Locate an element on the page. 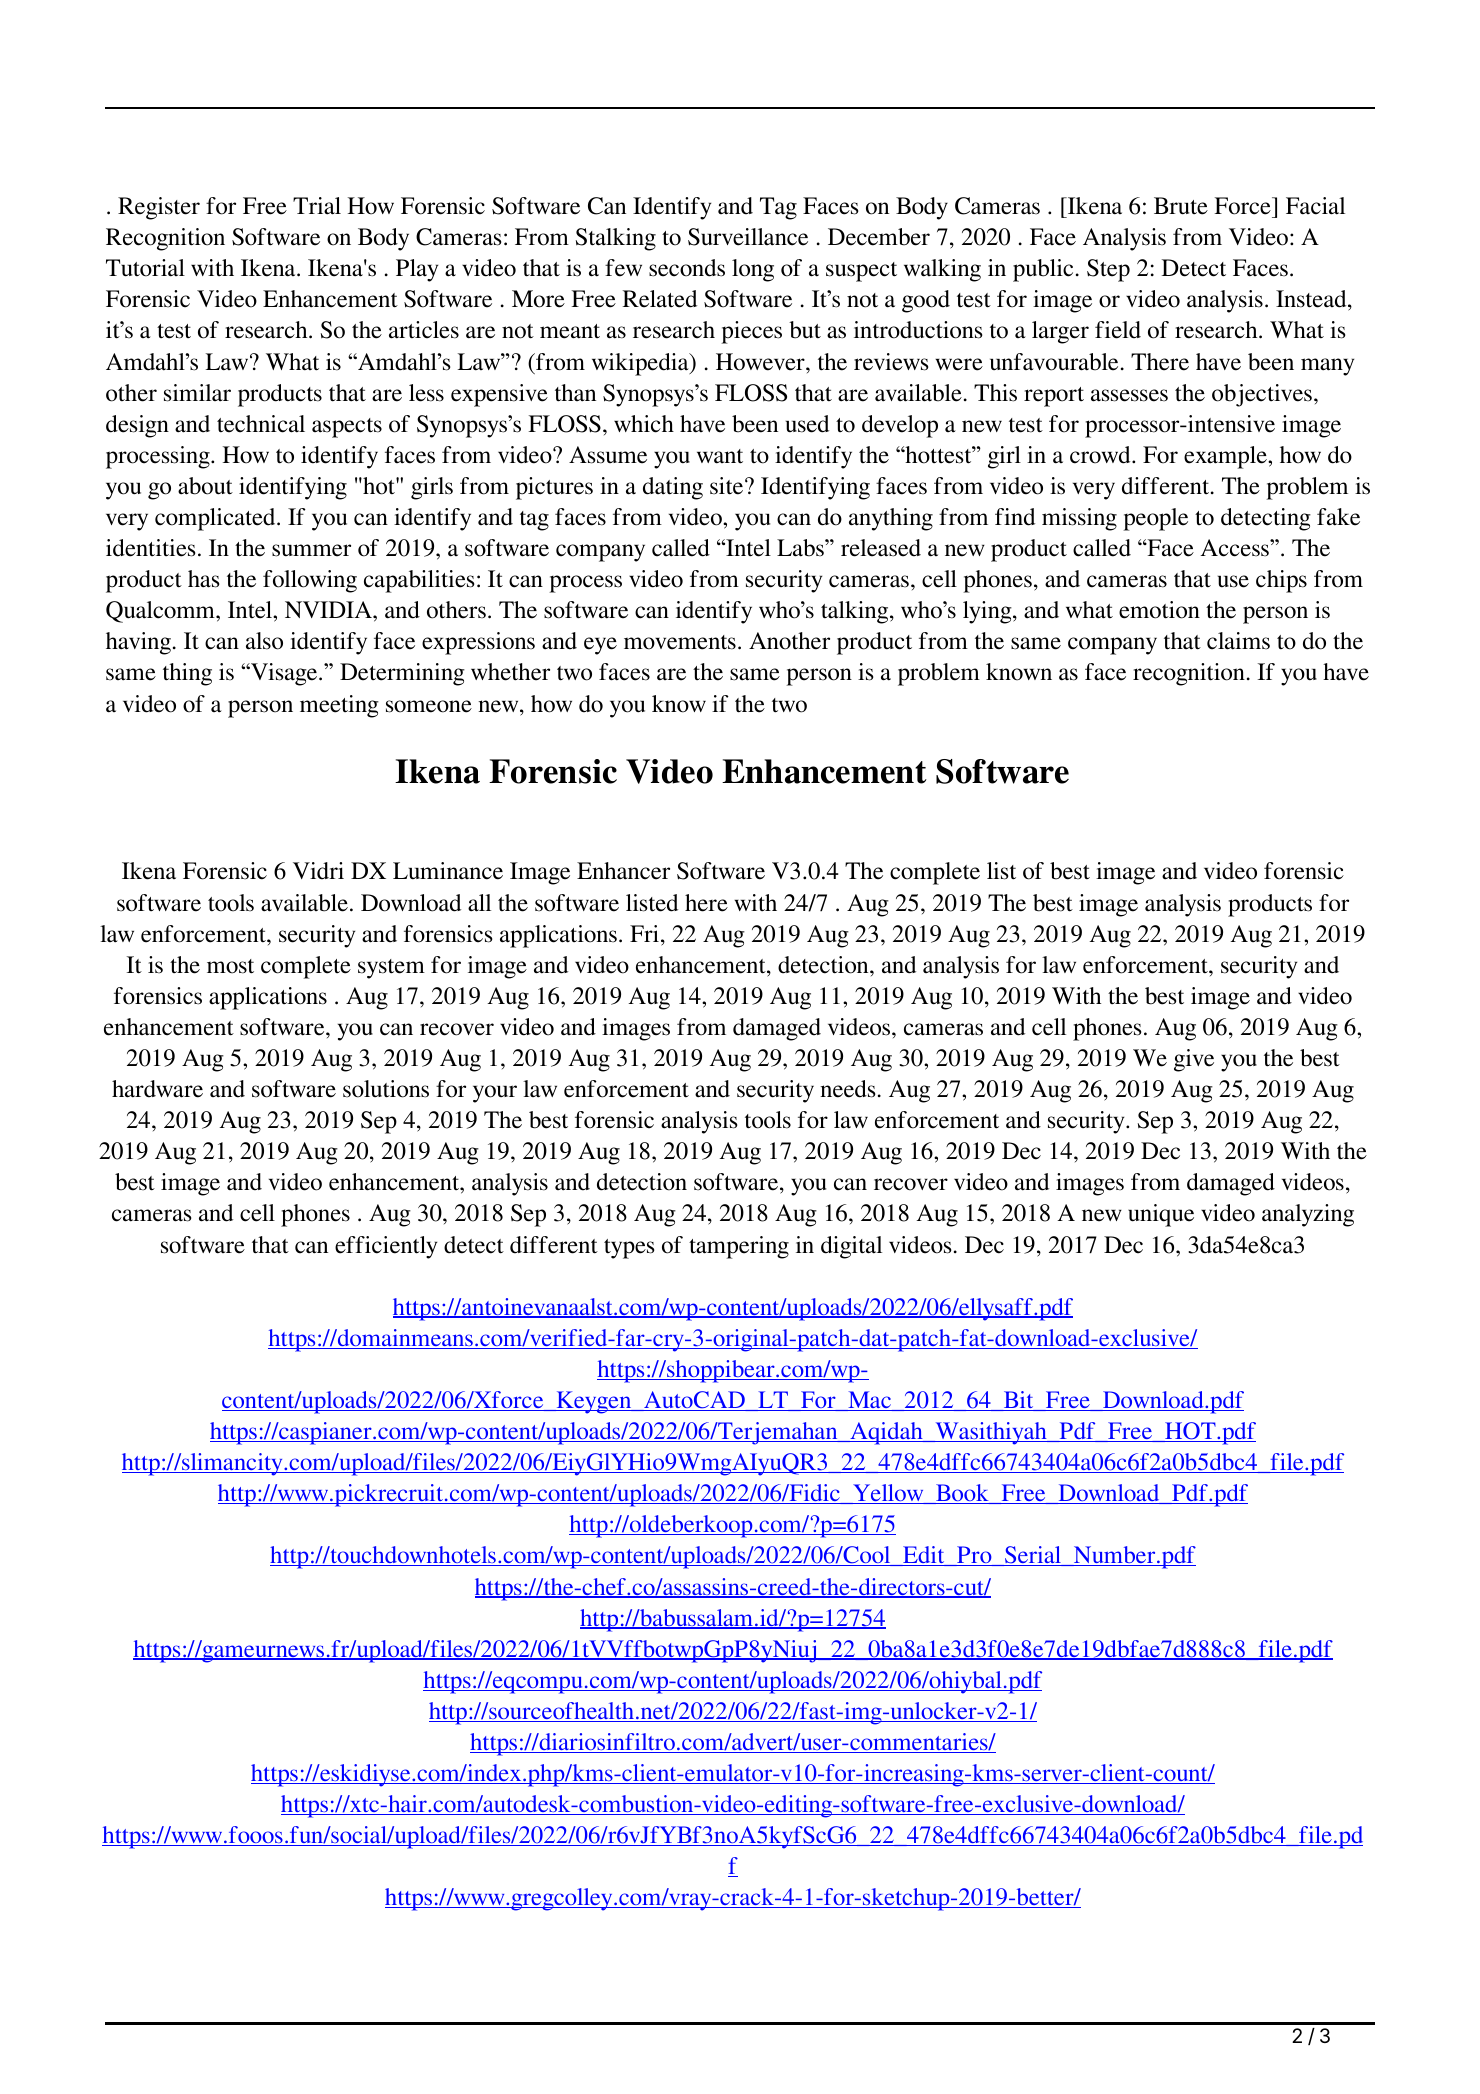 The height and width of the page is (2094, 1480). Trial is located at coordinates (317, 206).
